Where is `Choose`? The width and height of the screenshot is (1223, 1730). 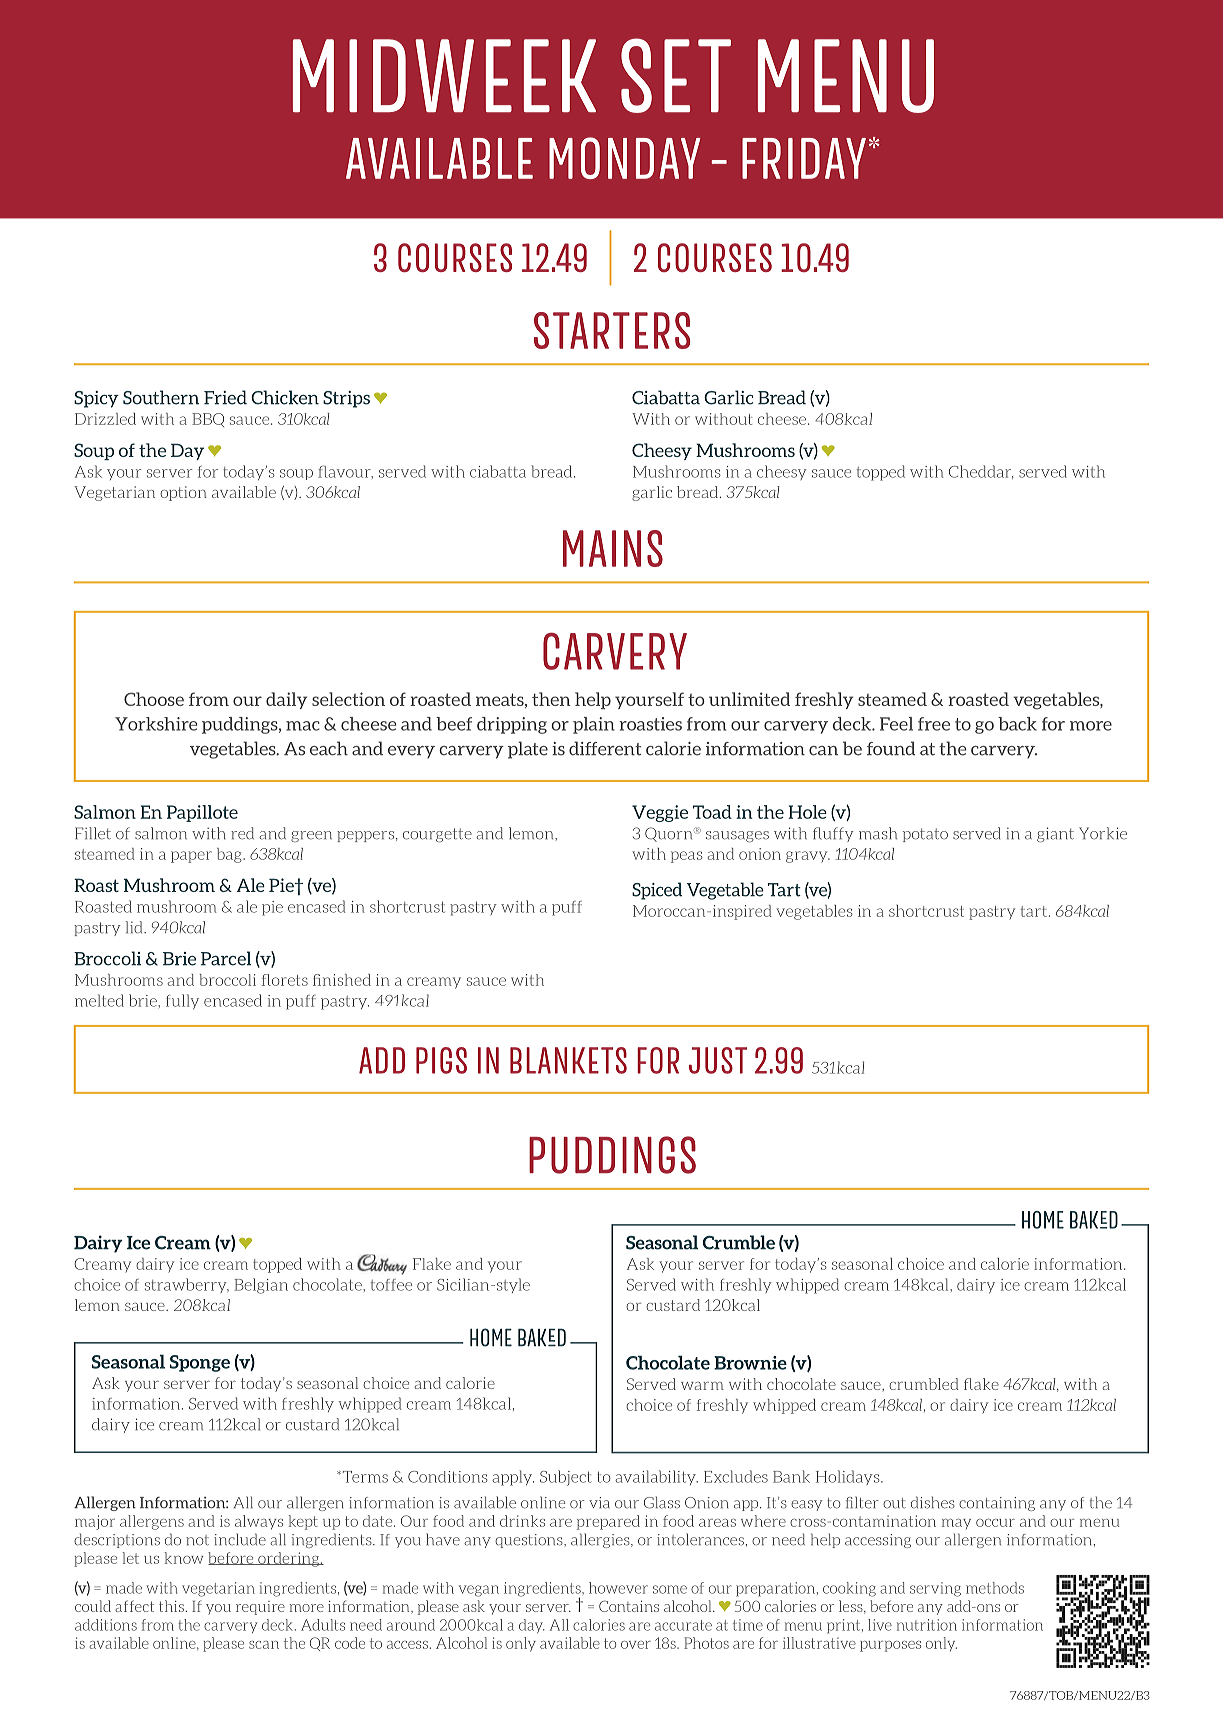
Choose is located at coordinates (154, 699).
